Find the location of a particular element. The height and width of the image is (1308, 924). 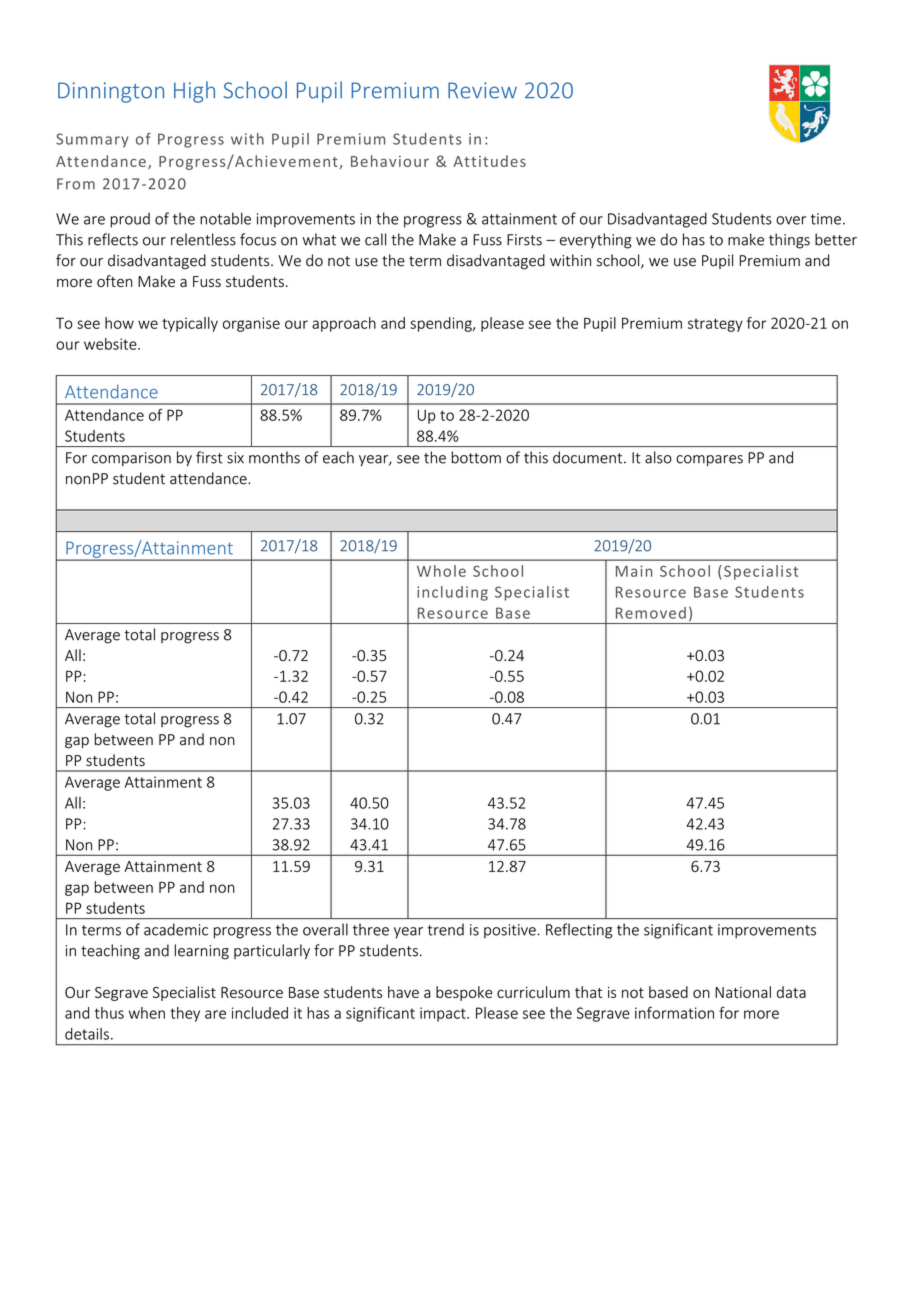

Removed is located at coordinates (651, 613).
